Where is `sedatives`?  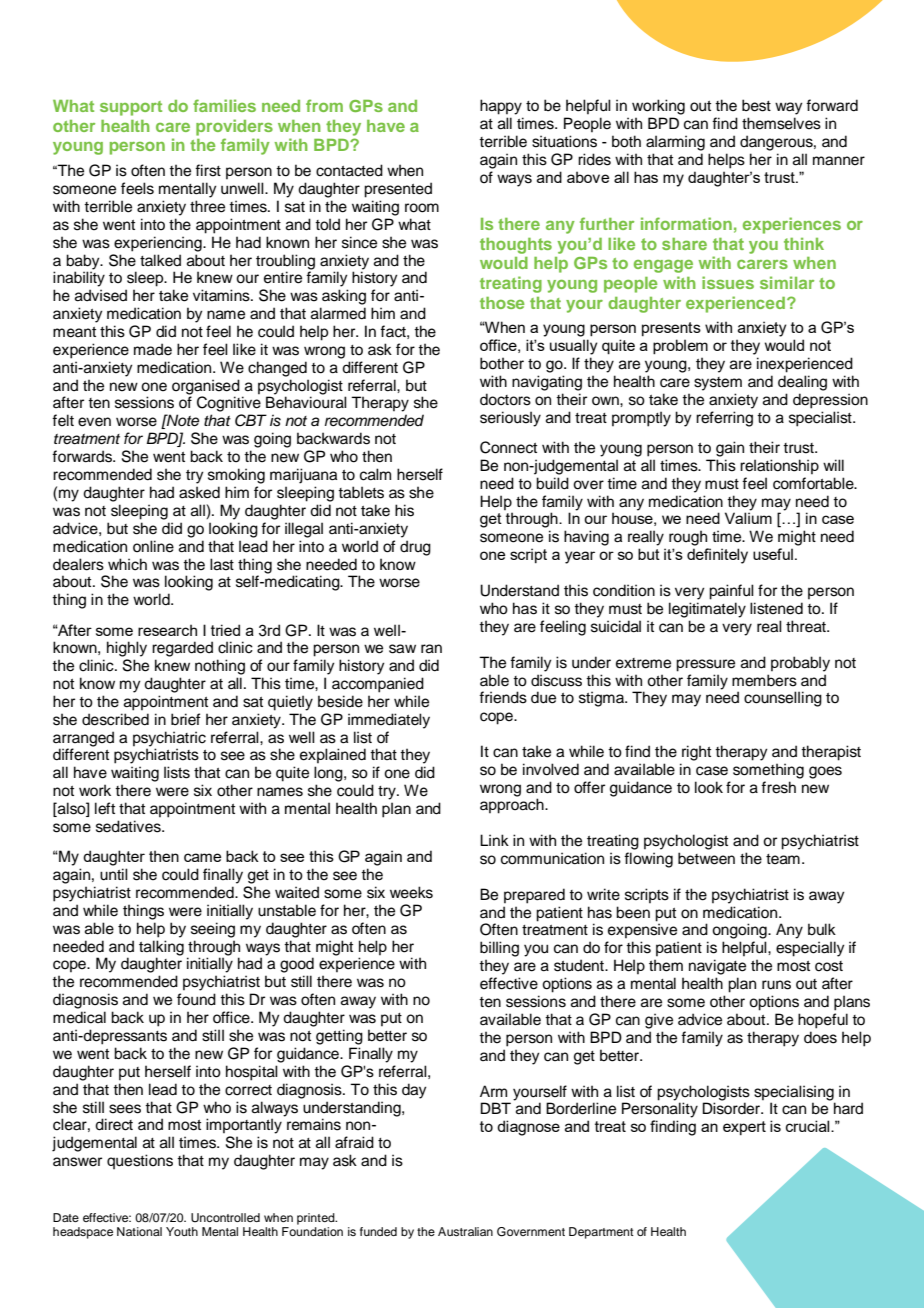
sedatives is located at coordinates (129, 826).
